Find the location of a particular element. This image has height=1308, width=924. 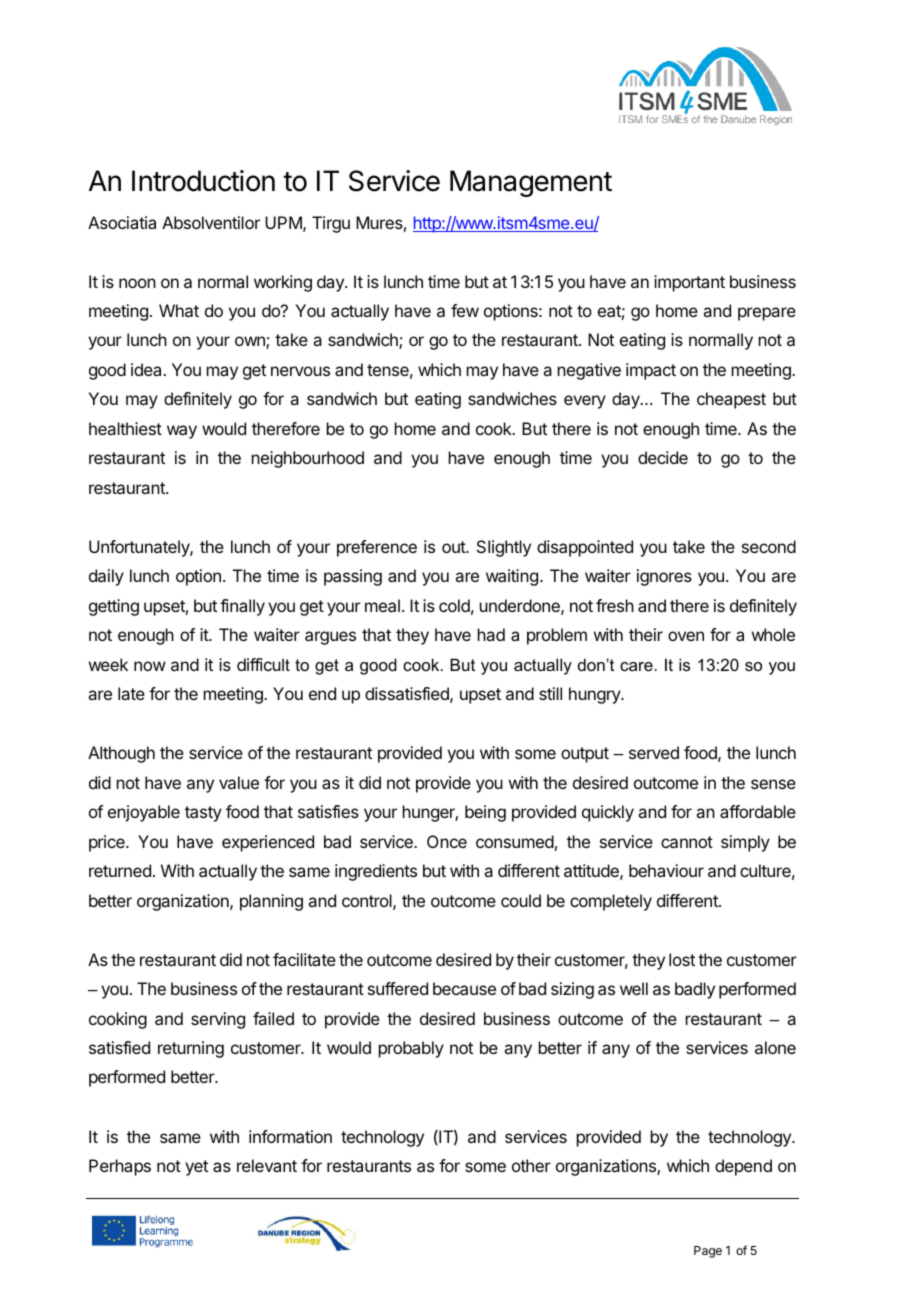

served is located at coordinates (654, 752).
